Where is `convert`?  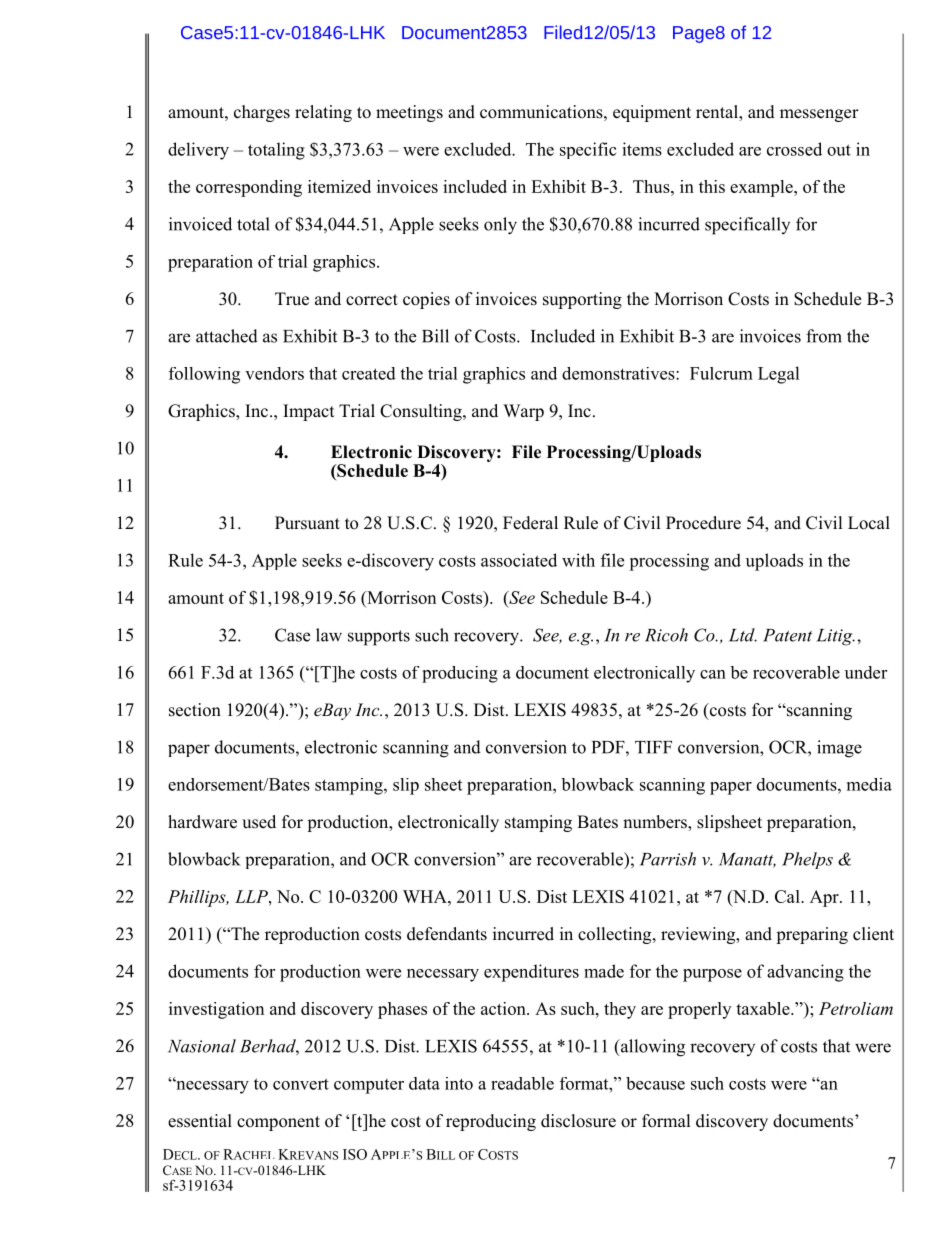
convert is located at coordinates (301, 1084).
